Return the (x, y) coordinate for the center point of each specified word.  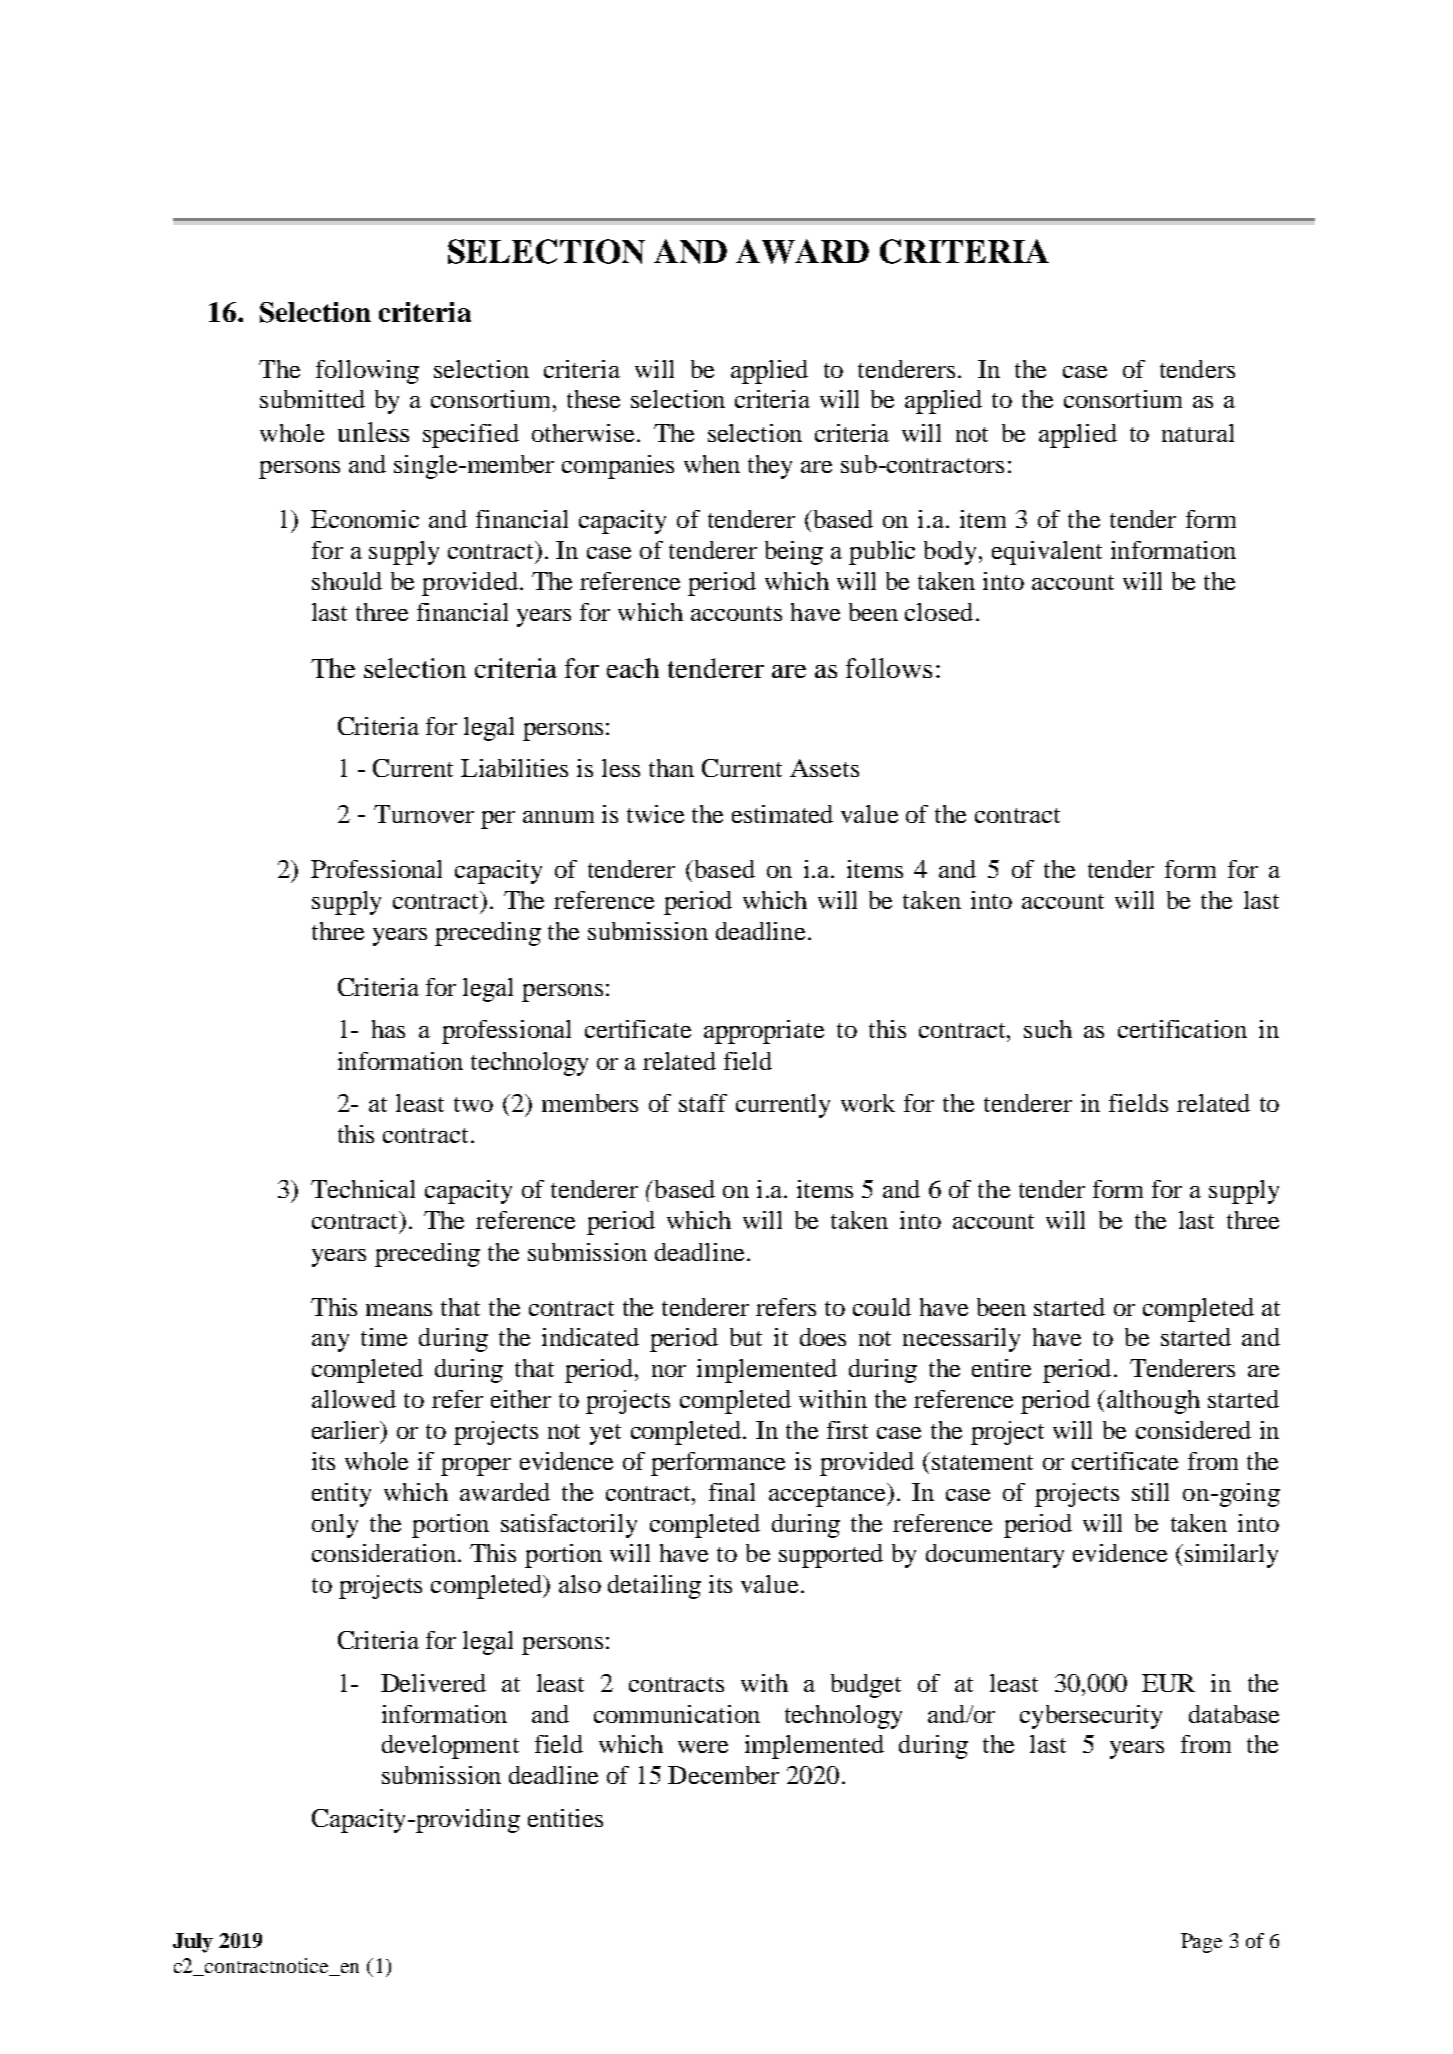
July (193, 1943)
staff (703, 1103)
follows (889, 668)
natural (1198, 433)
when (712, 464)
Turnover (424, 814)
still (1150, 1492)
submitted (312, 399)
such (1048, 1029)
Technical (363, 1189)
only (335, 1526)
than (671, 768)
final (732, 1492)
